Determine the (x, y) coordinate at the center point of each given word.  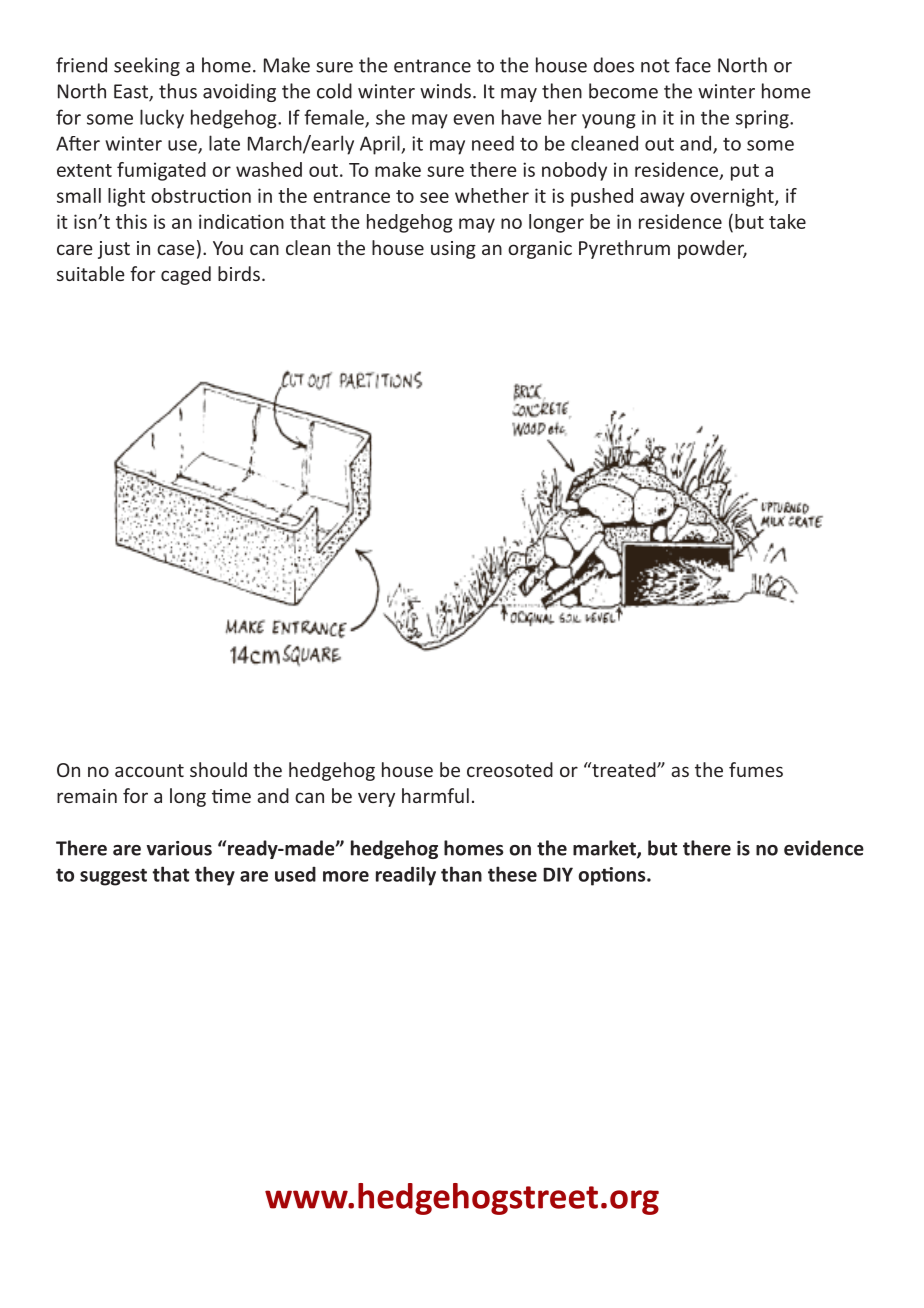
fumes (756, 769)
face (693, 65)
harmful (435, 795)
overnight (733, 197)
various (179, 848)
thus (178, 91)
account (149, 770)
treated (624, 769)
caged (186, 275)
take (787, 221)
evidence (824, 848)
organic (540, 250)
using (453, 250)
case (176, 249)
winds (445, 91)
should (218, 769)
